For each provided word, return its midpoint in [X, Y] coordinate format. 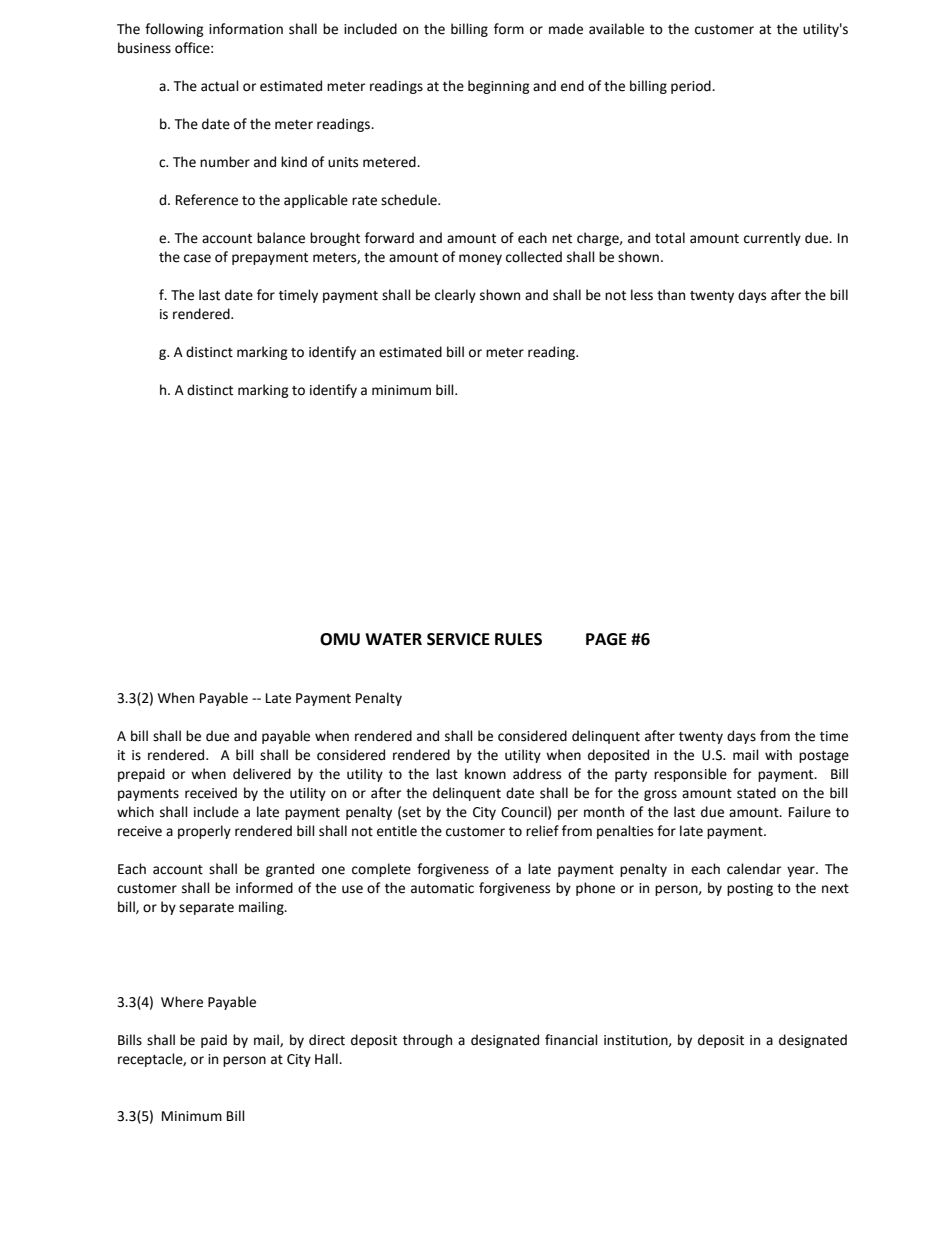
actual [220, 86]
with [778, 755]
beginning [499, 87]
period [692, 87]
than [671, 295]
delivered [262, 774]
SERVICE [458, 639]
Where [182, 1002]
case [197, 258]
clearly [455, 296]
